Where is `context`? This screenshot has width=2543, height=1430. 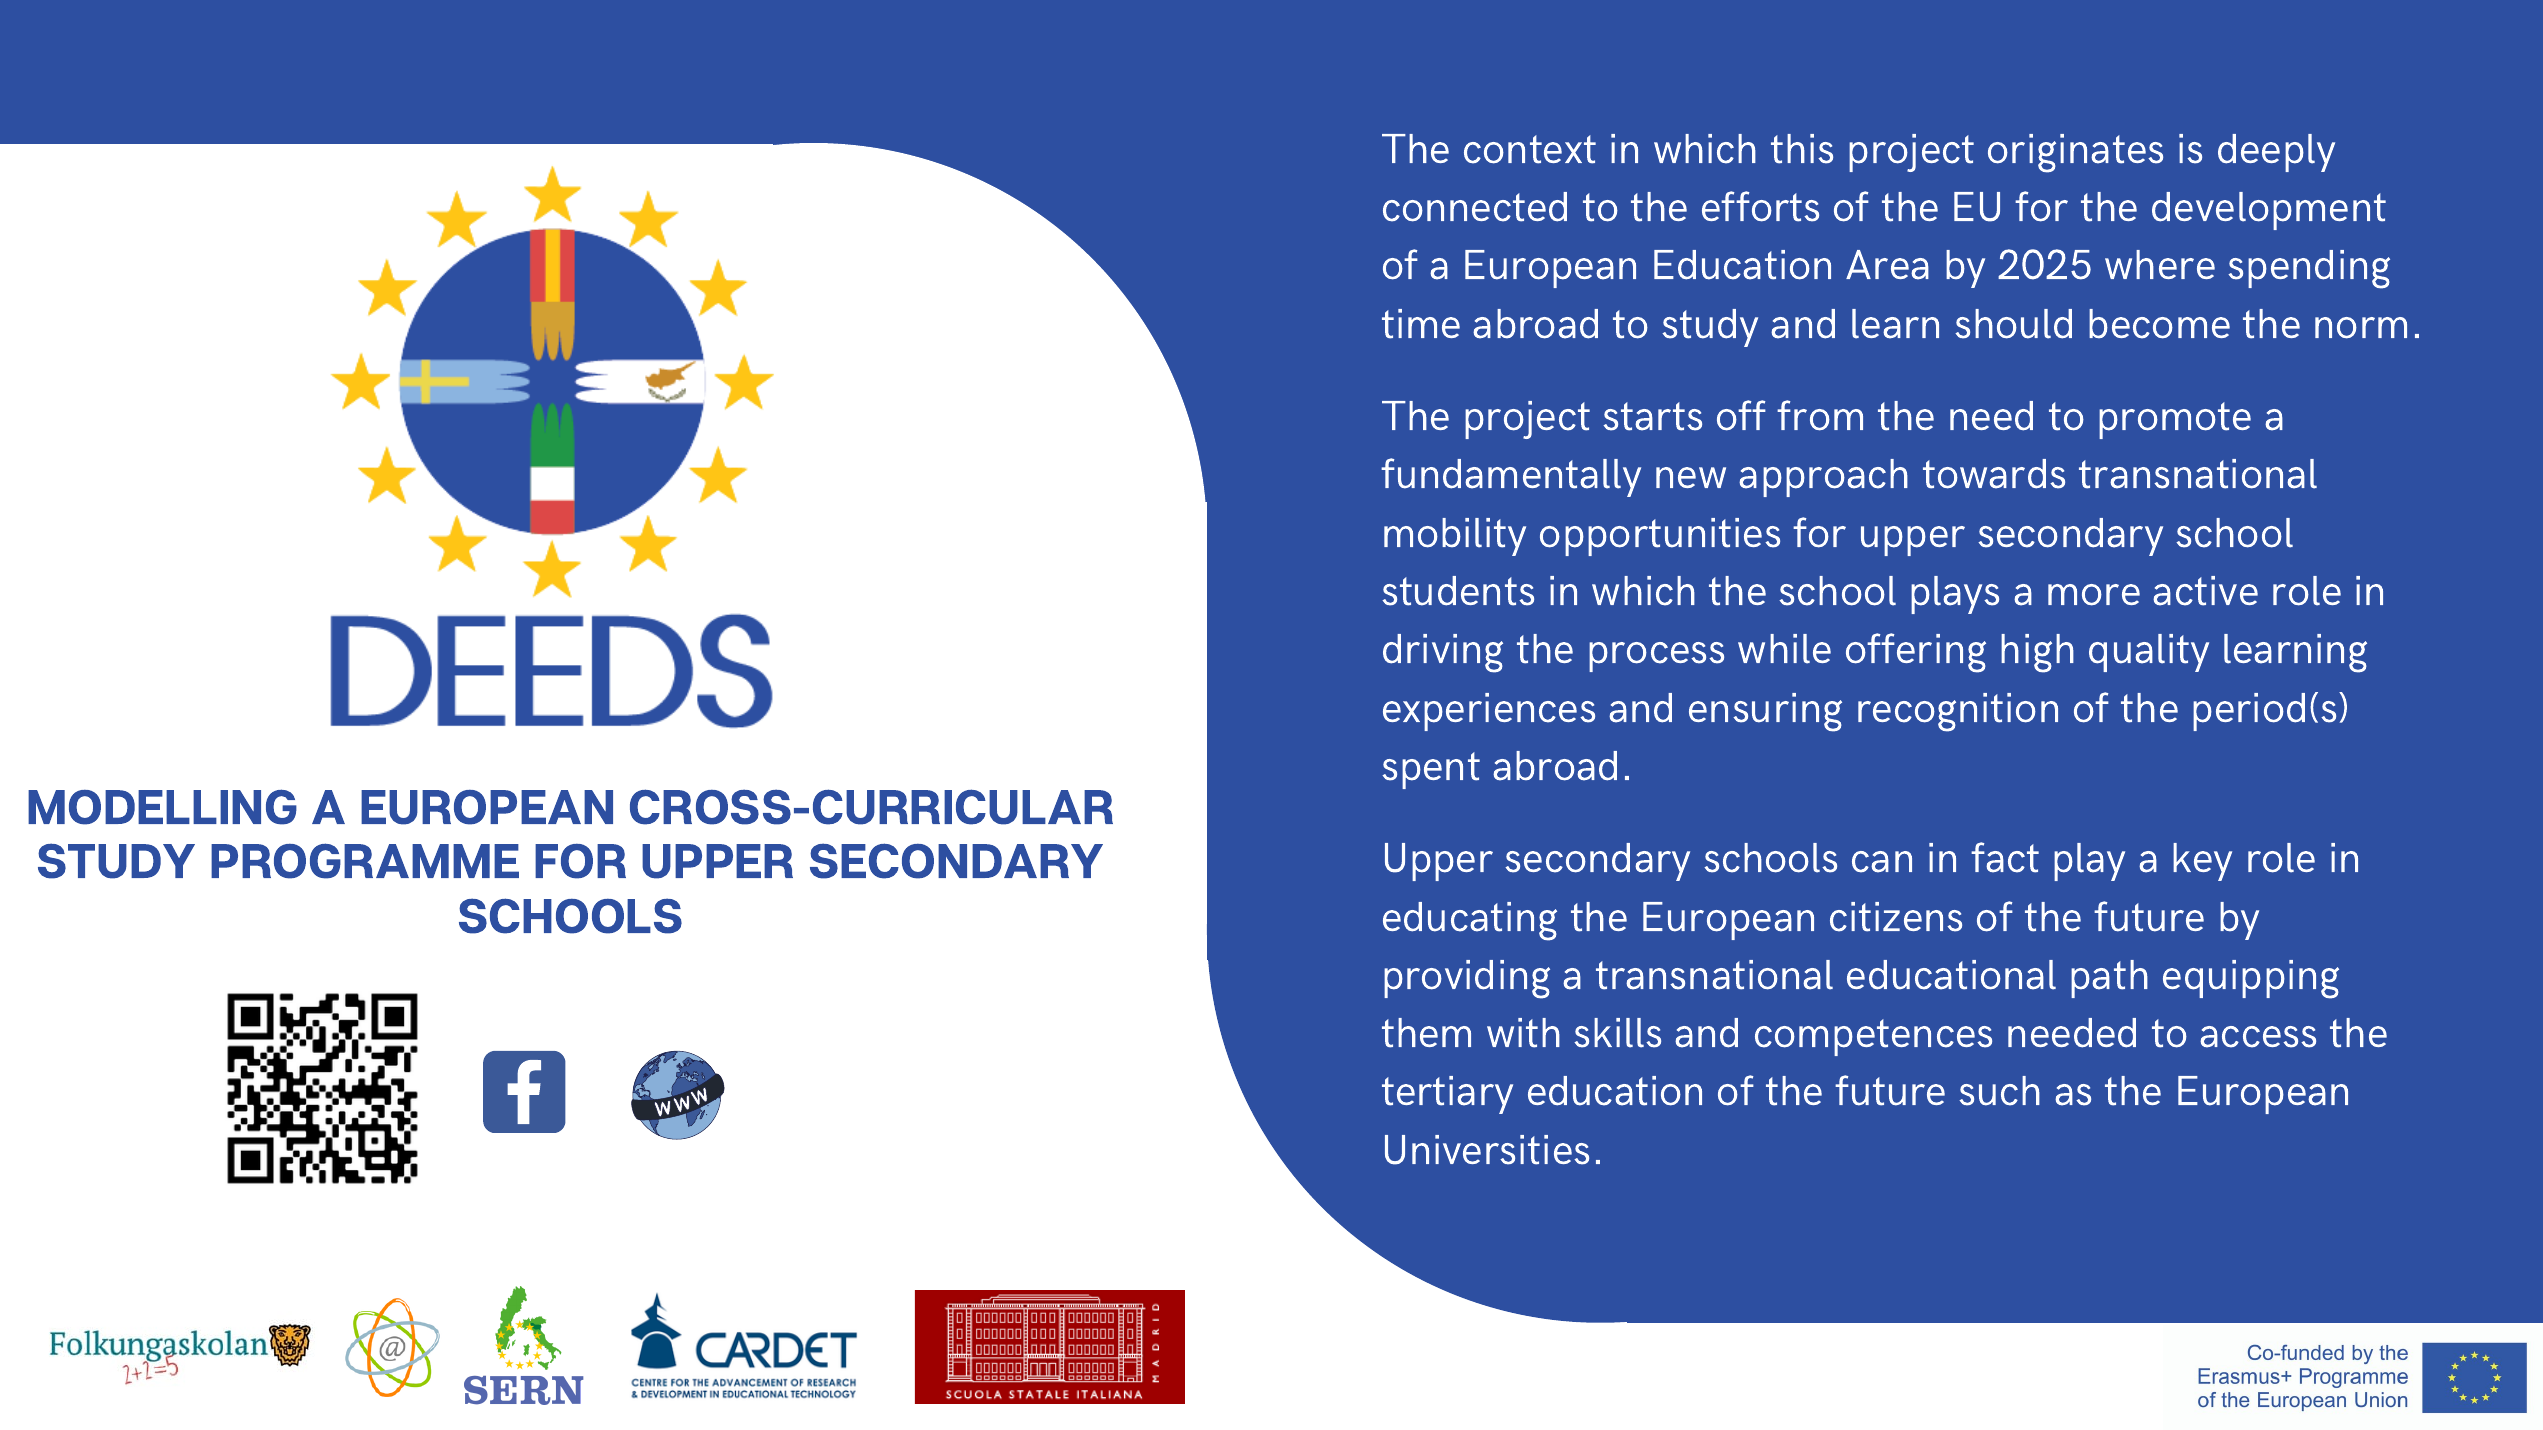 context is located at coordinates (1530, 149).
